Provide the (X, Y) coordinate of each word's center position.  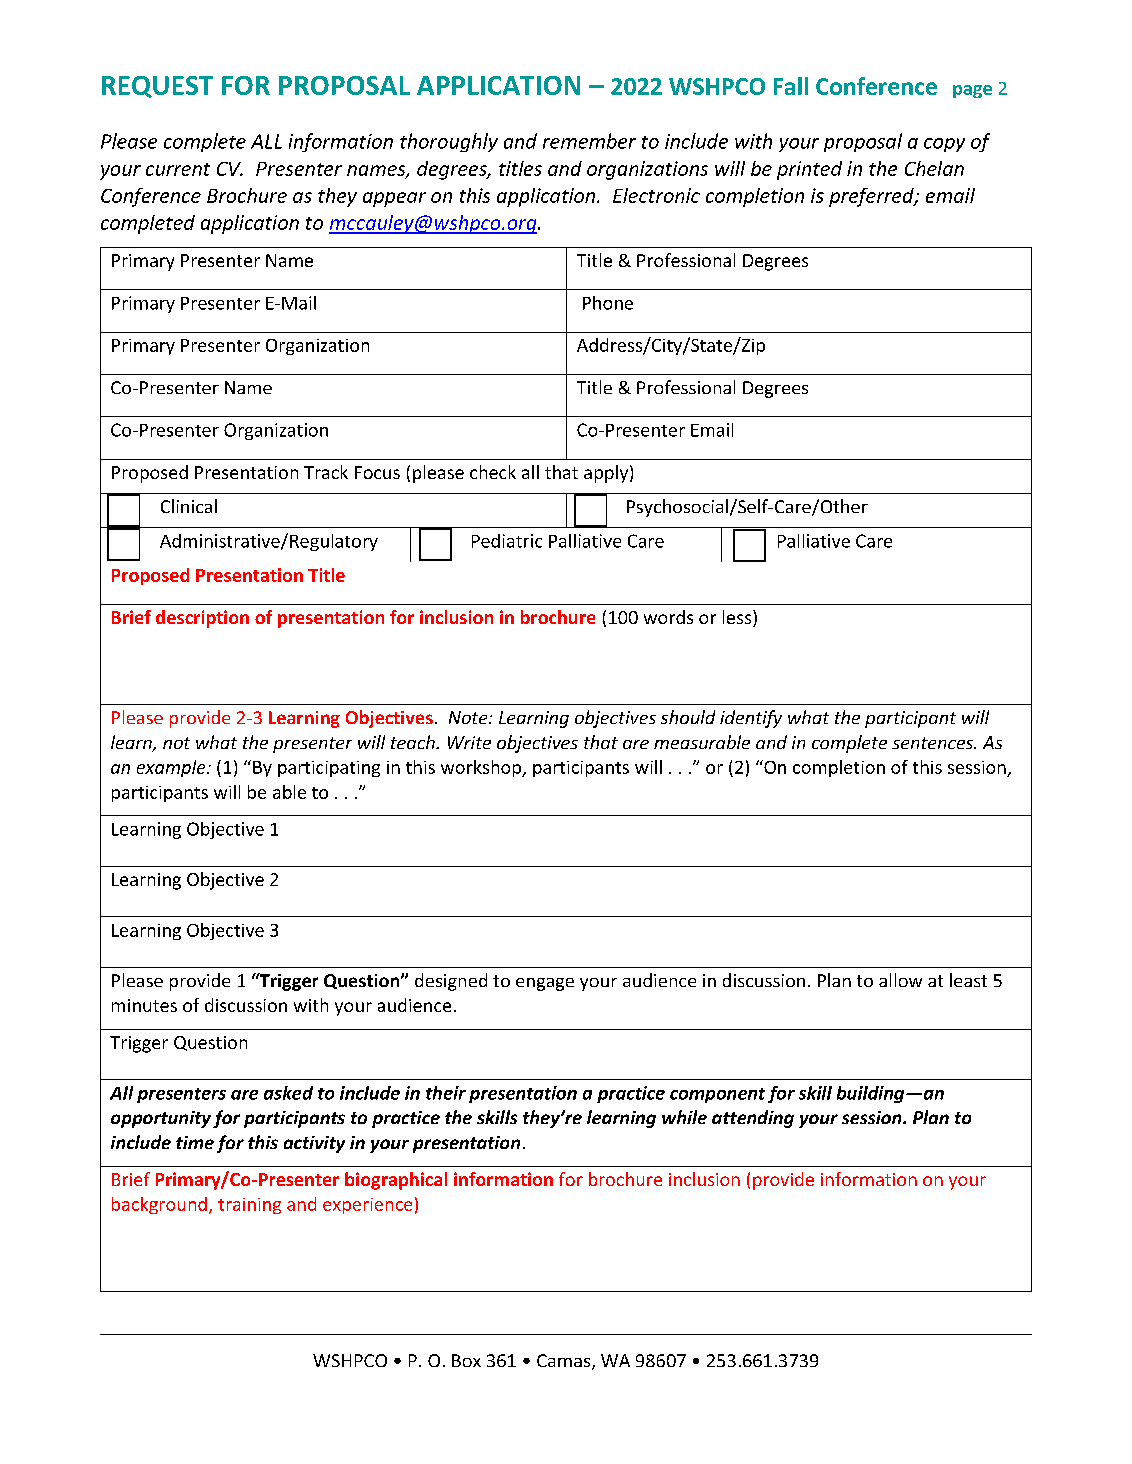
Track (326, 472)
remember (589, 141)
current (178, 169)
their (446, 1093)
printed (809, 170)
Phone (608, 303)
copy (944, 145)
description (202, 619)
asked (288, 1093)
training (249, 1206)
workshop (482, 768)
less (738, 618)
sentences (933, 743)
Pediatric (507, 541)
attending (753, 1119)
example (172, 768)
